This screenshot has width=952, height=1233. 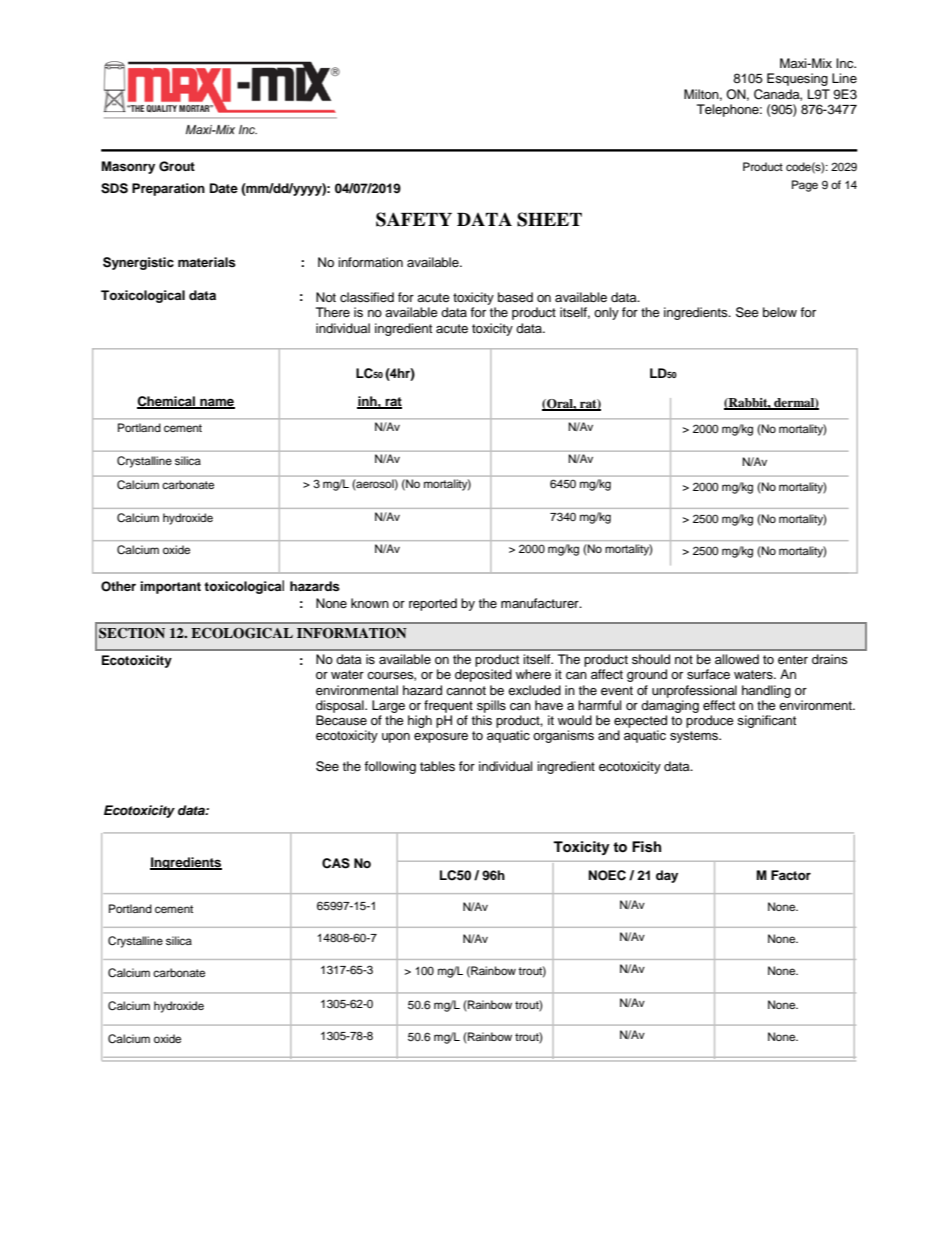 I want to click on Inc, so click(x=846, y=63).
